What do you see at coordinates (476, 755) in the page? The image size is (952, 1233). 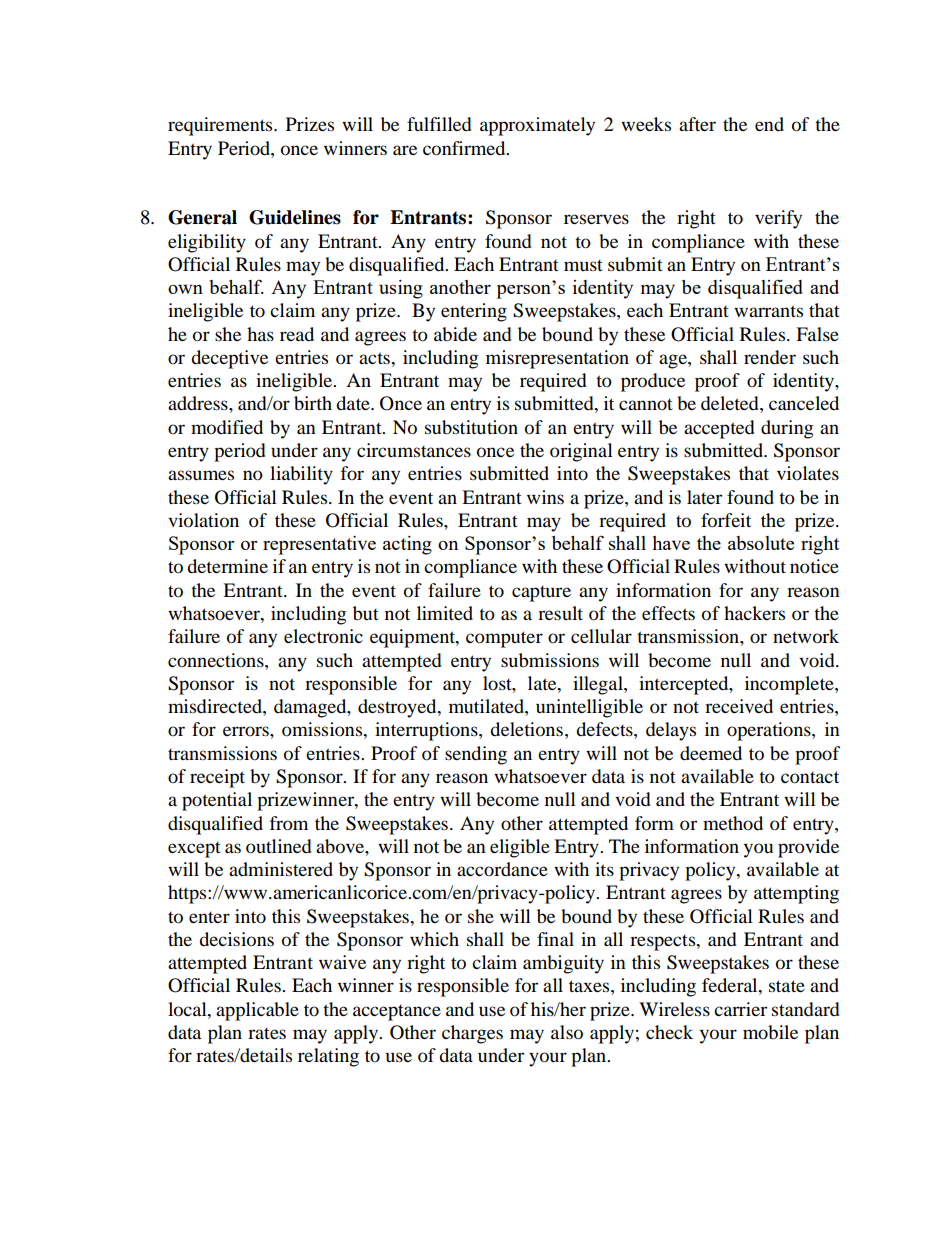 I see `sending` at bounding box center [476, 755].
